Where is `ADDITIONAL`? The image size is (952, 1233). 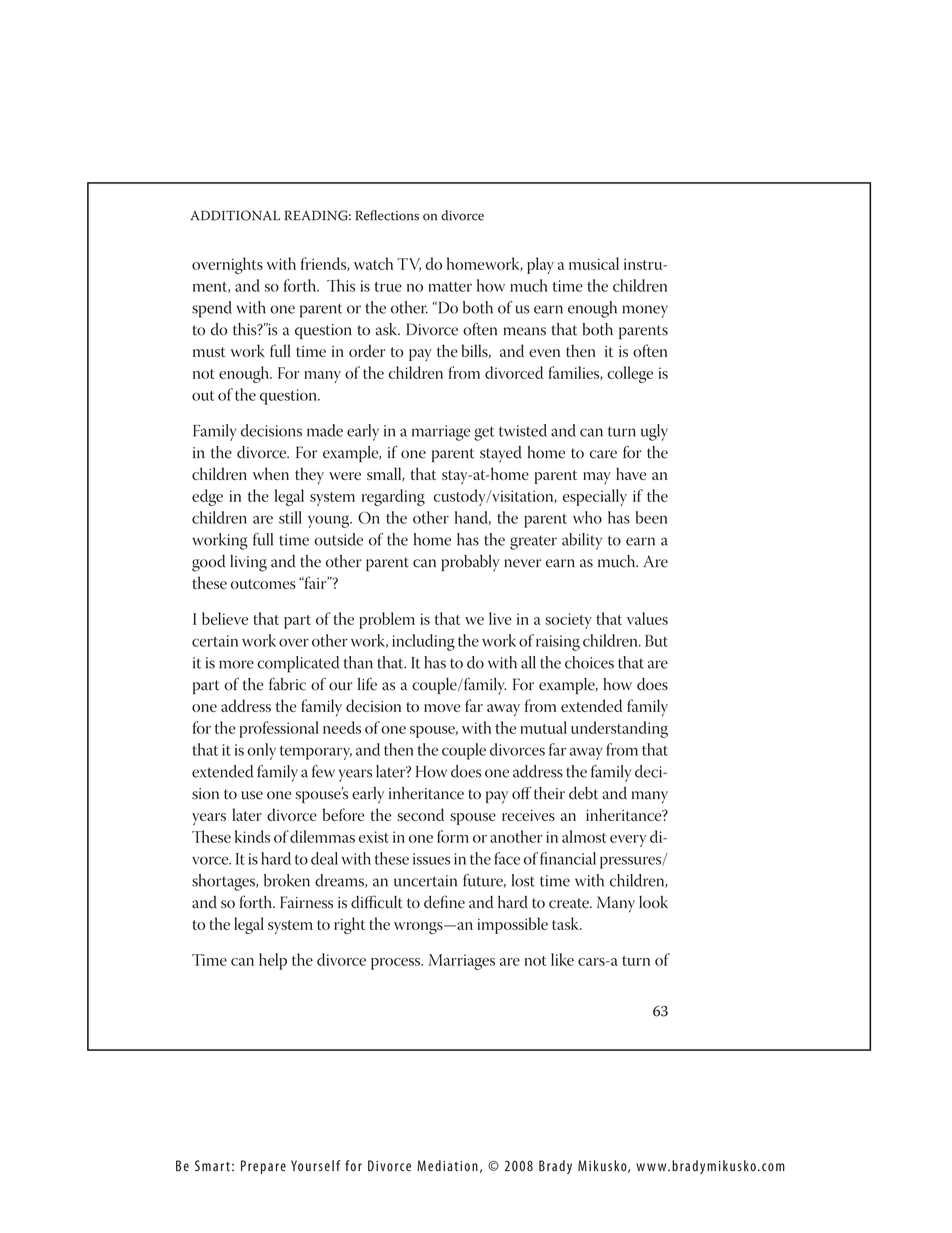 ADDITIONAL is located at coordinates (235, 215).
